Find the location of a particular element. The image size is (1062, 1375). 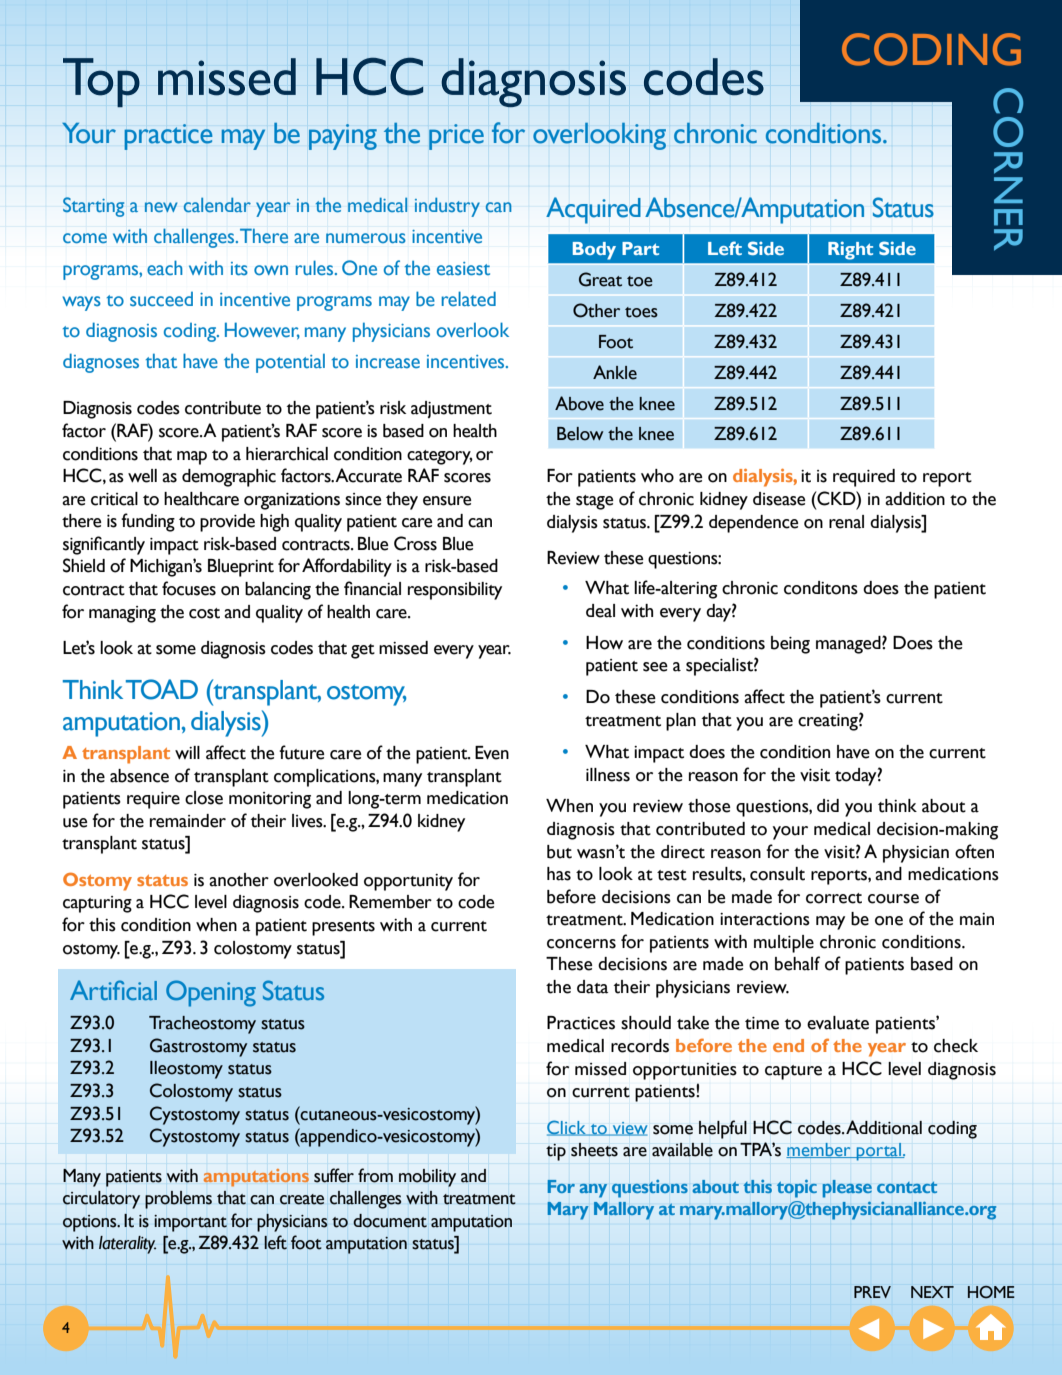

being is located at coordinates (790, 645).
